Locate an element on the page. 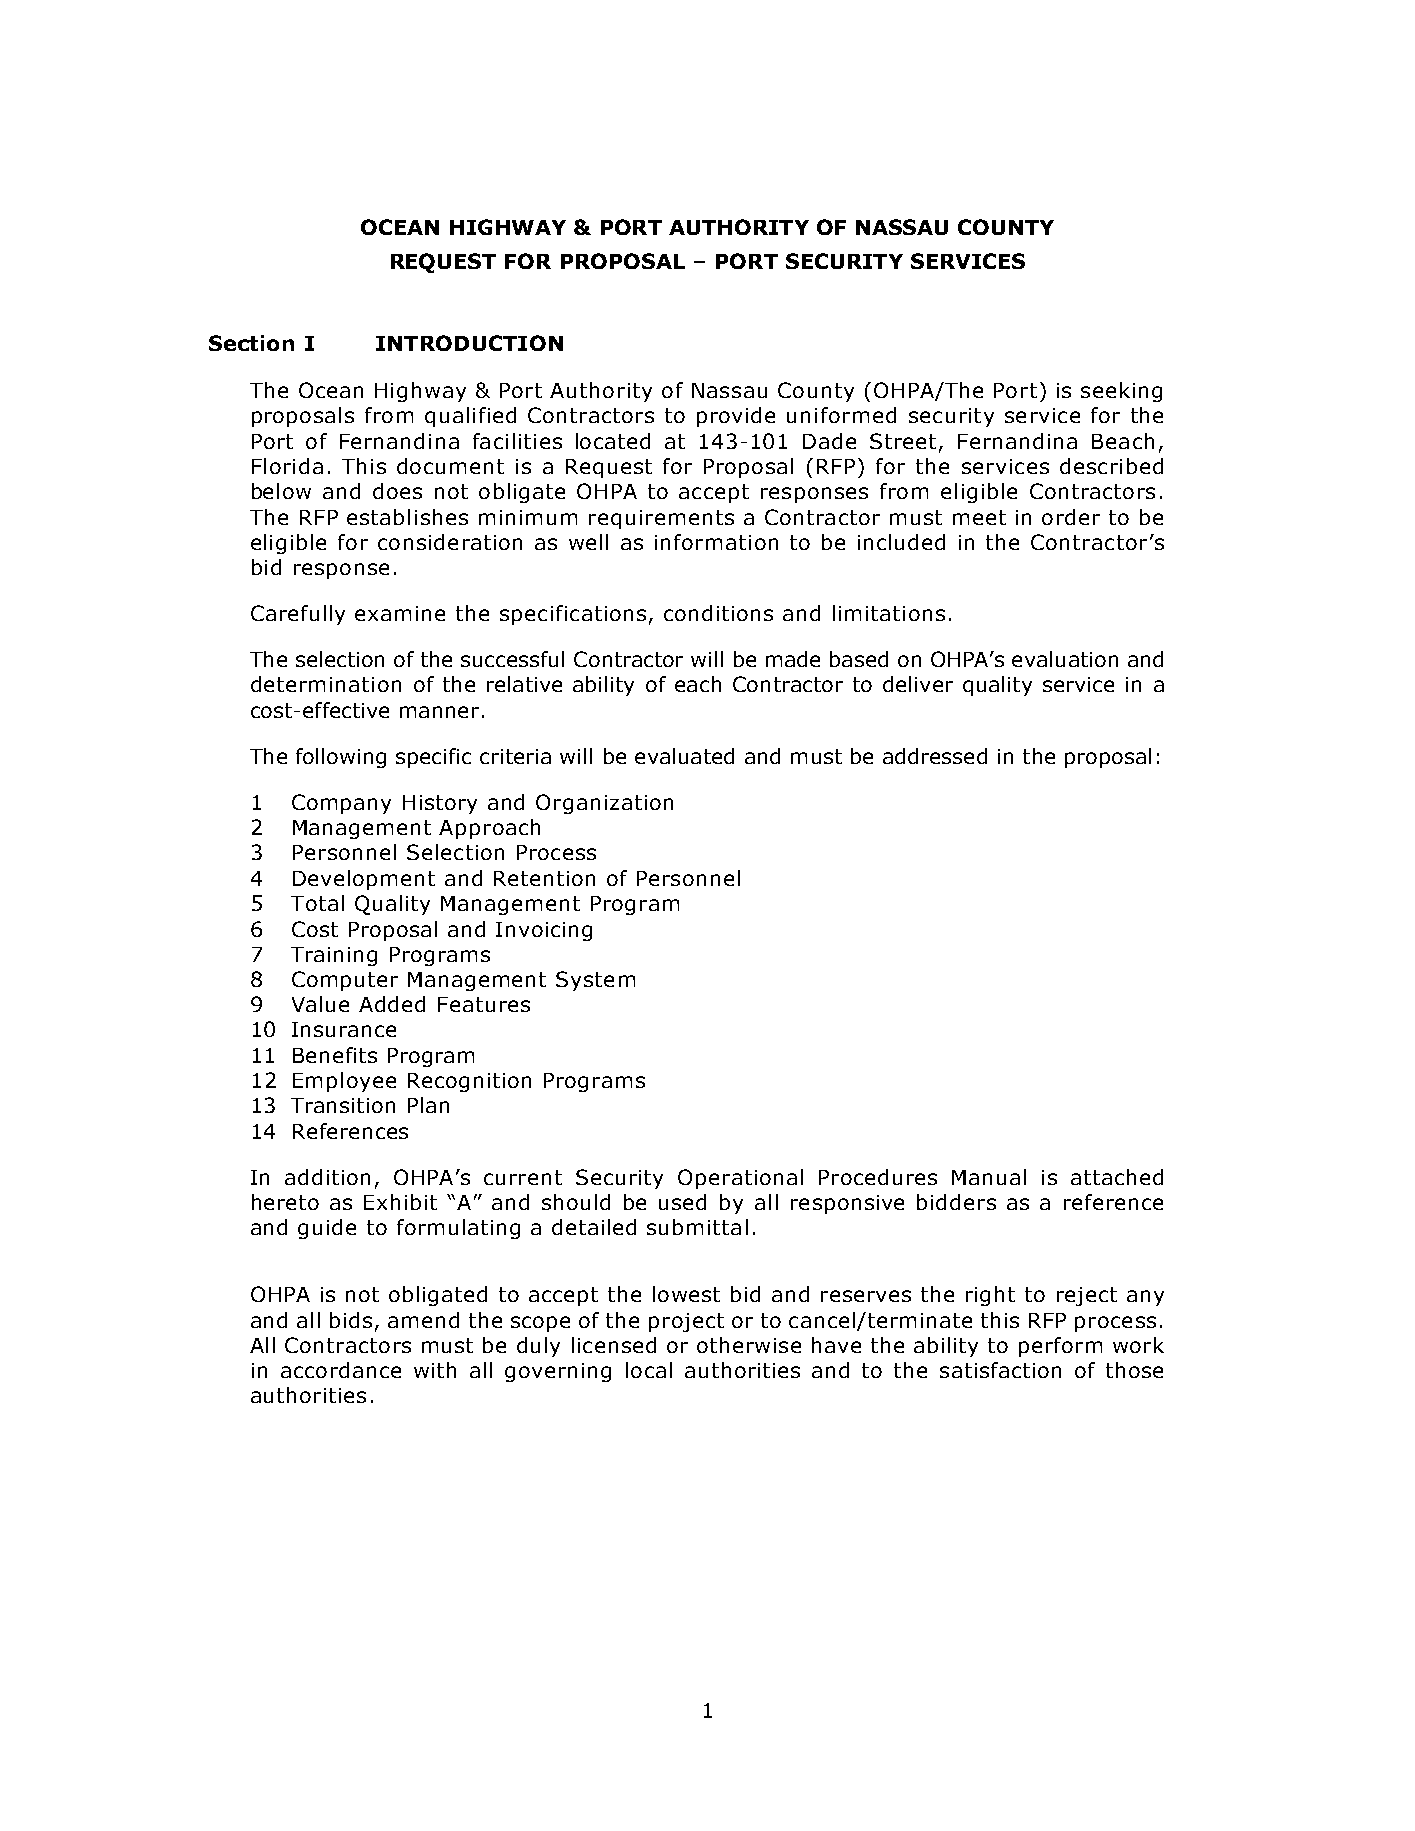 The width and height of the page is (1415, 1831). examine is located at coordinates (400, 613).
